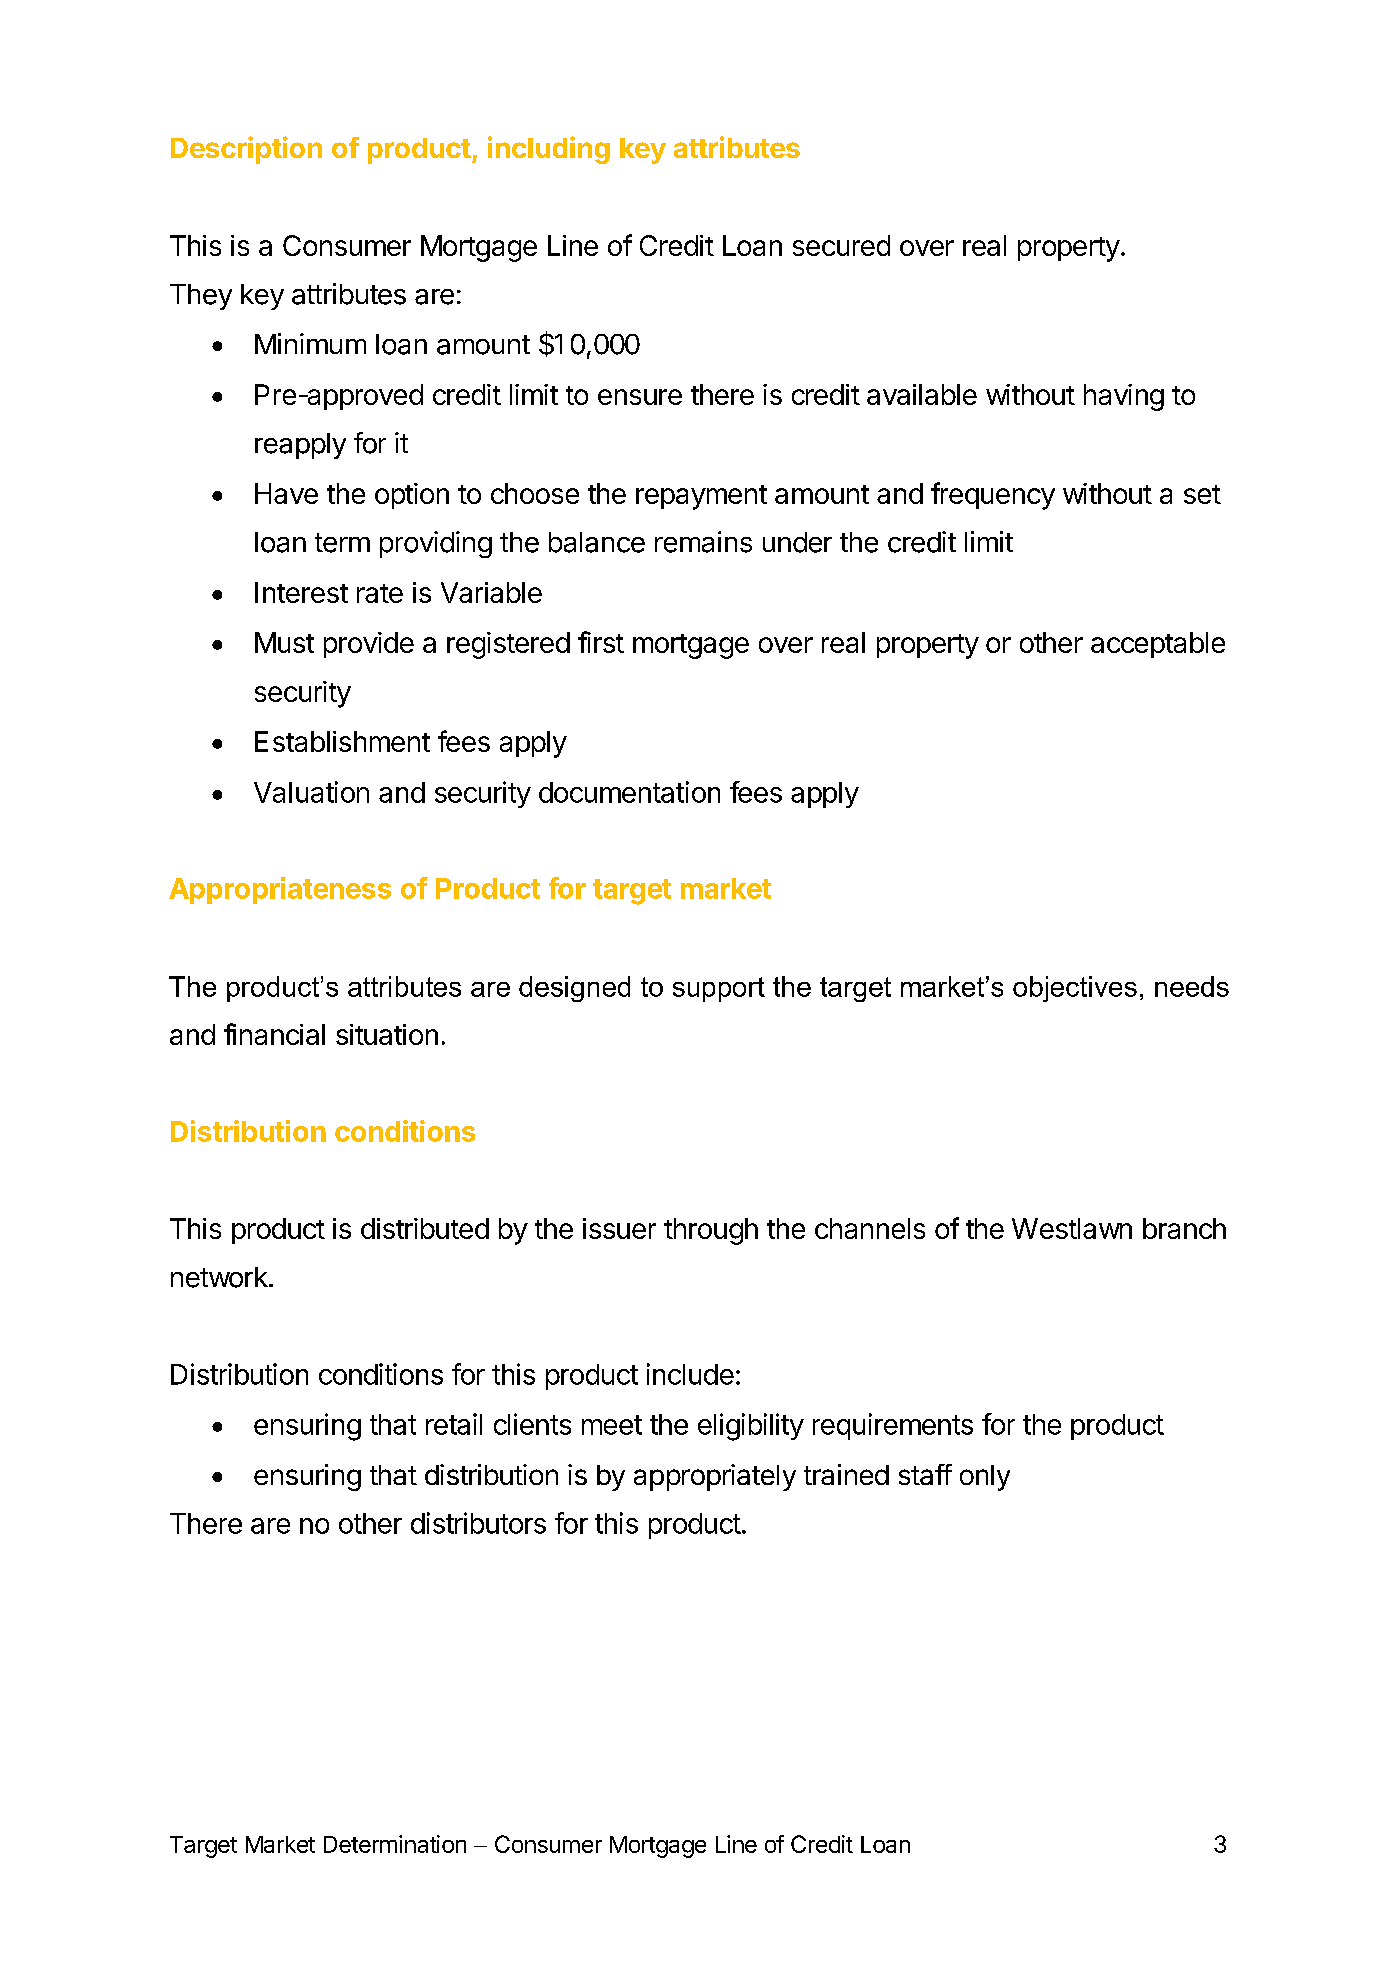 The height and width of the screenshot is (1972, 1394). What do you see at coordinates (454, 1424) in the screenshot?
I see `retail` at bounding box center [454, 1424].
